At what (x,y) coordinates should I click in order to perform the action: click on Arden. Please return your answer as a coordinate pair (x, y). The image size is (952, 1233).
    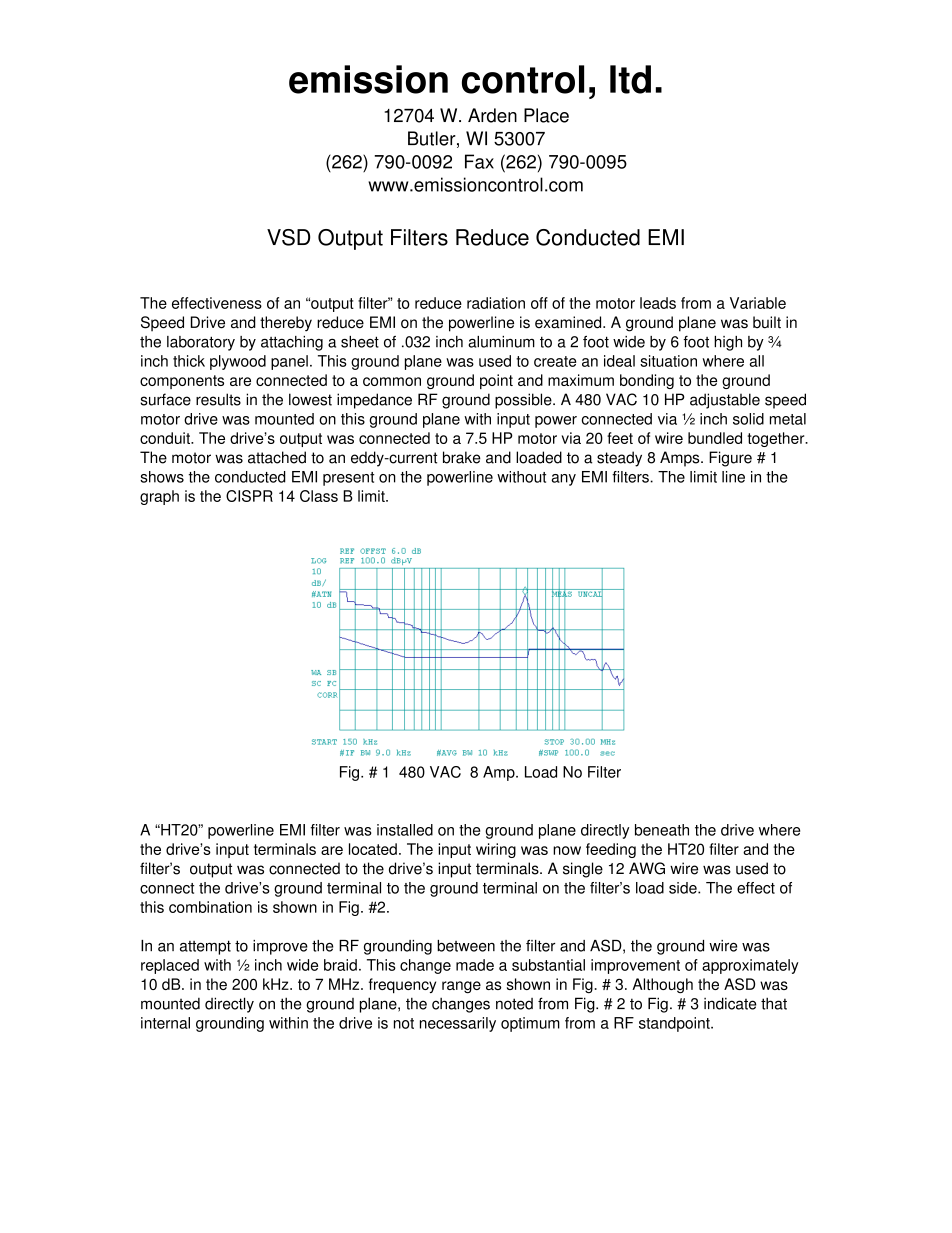
    Looking at the image, I should click on (492, 115).
